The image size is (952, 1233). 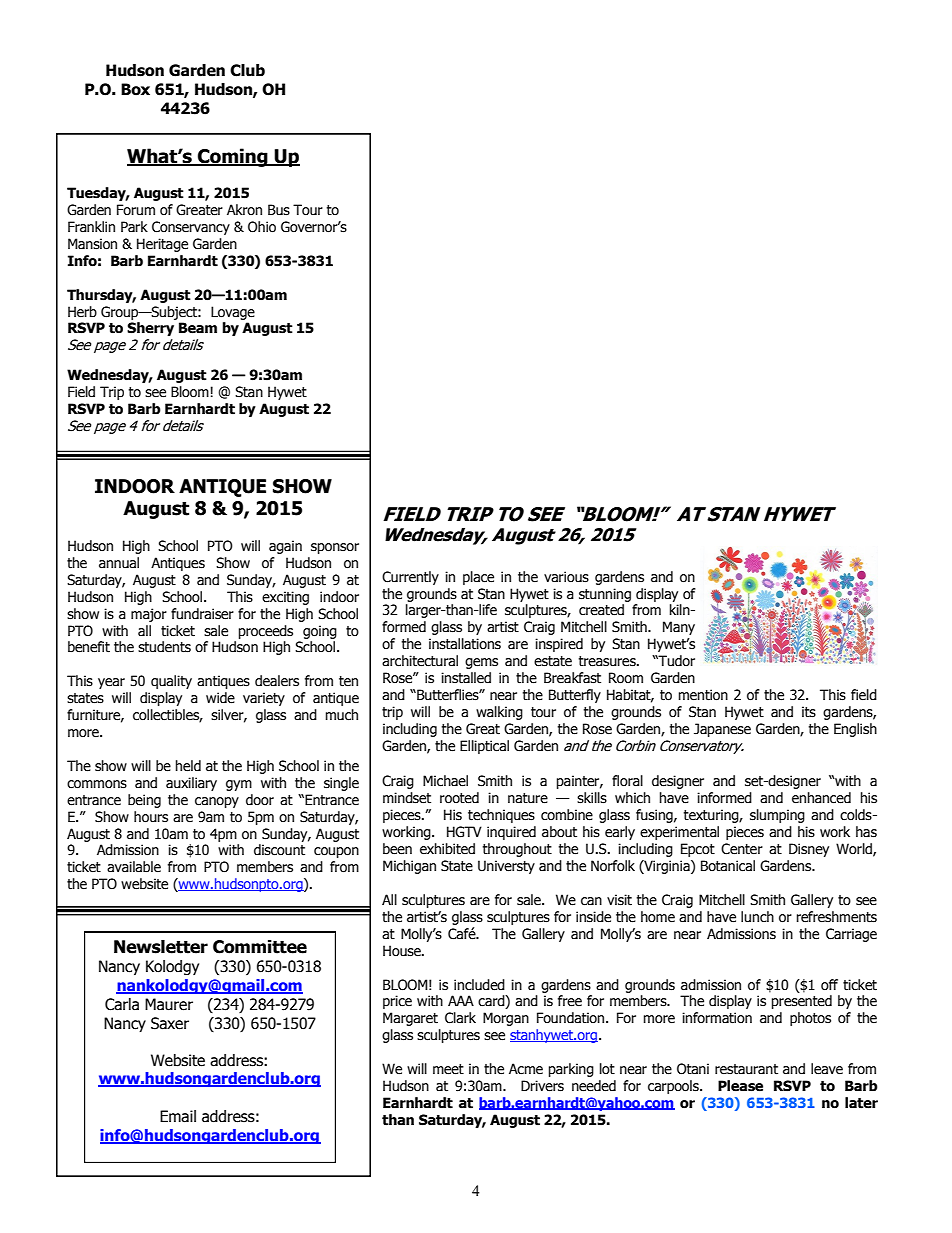 I want to click on Beam, so click(x=198, y=328).
